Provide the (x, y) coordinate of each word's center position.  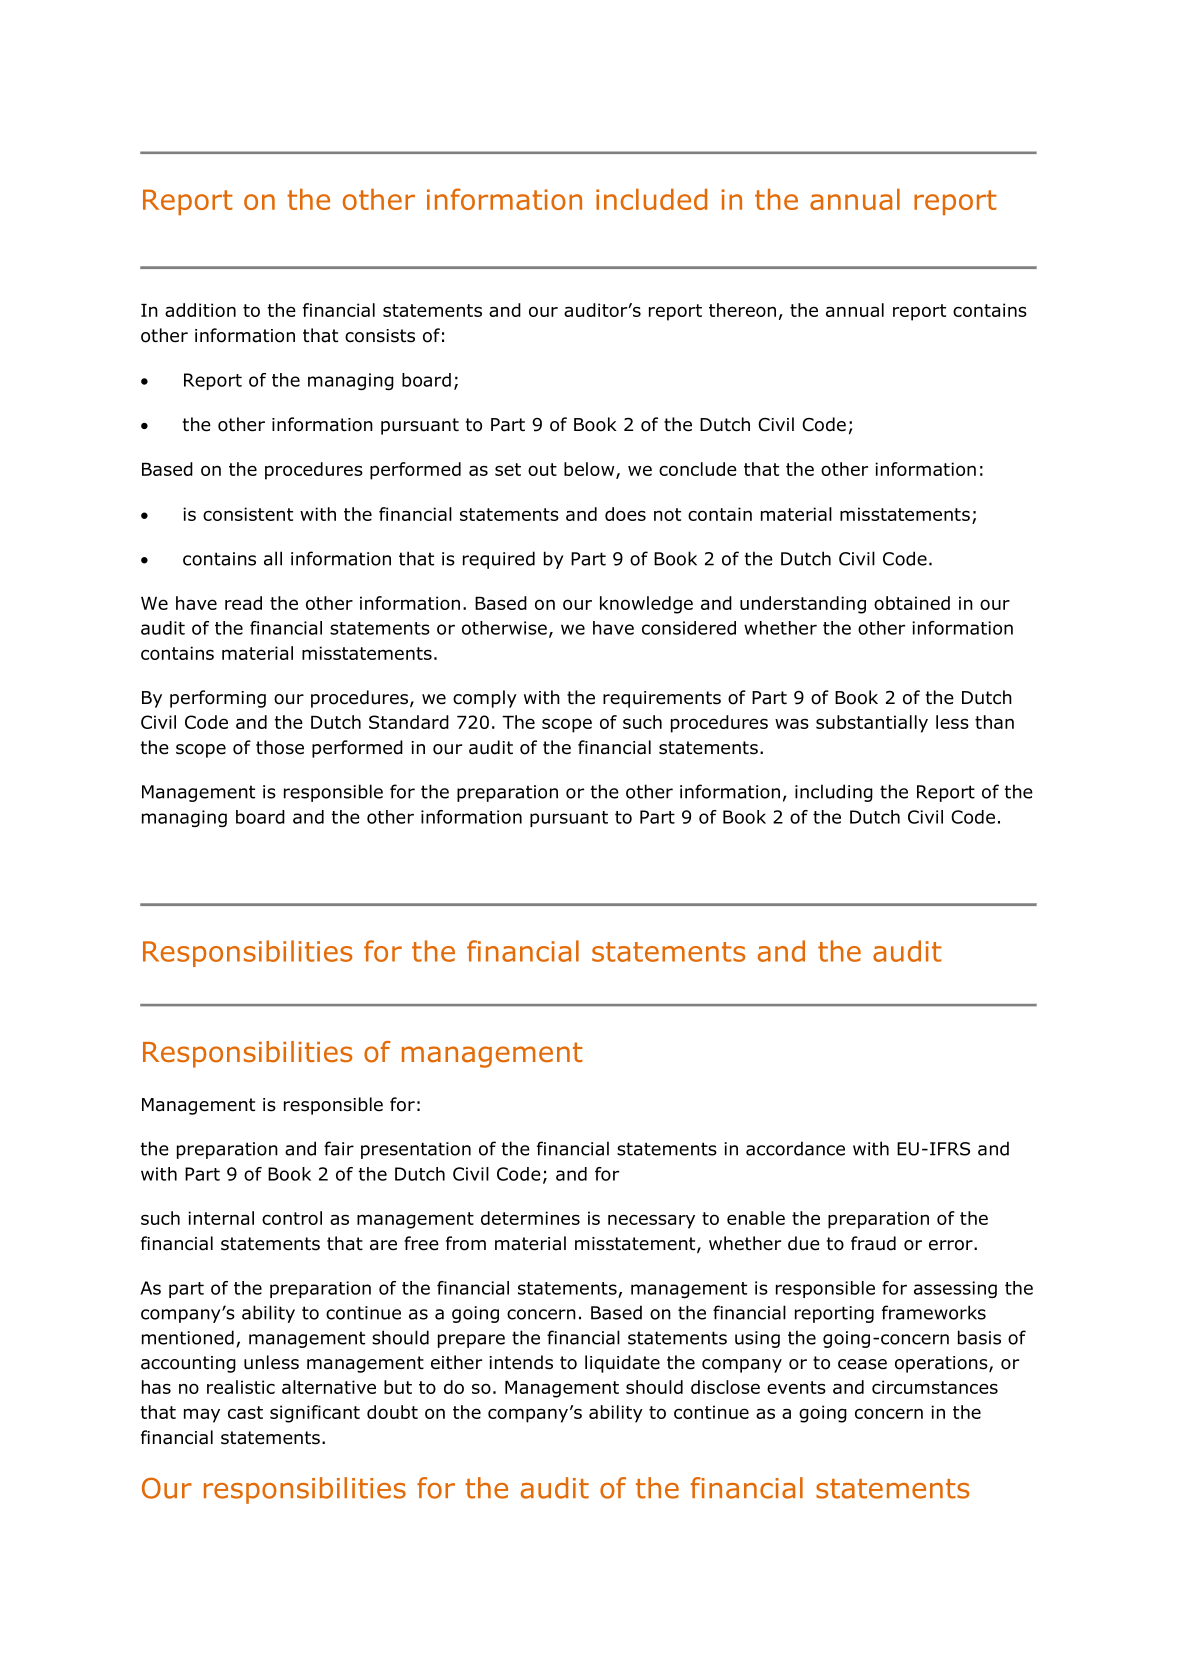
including (834, 793)
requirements (662, 699)
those (280, 747)
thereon (742, 310)
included (651, 199)
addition (200, 310)
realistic (241, 1387)
